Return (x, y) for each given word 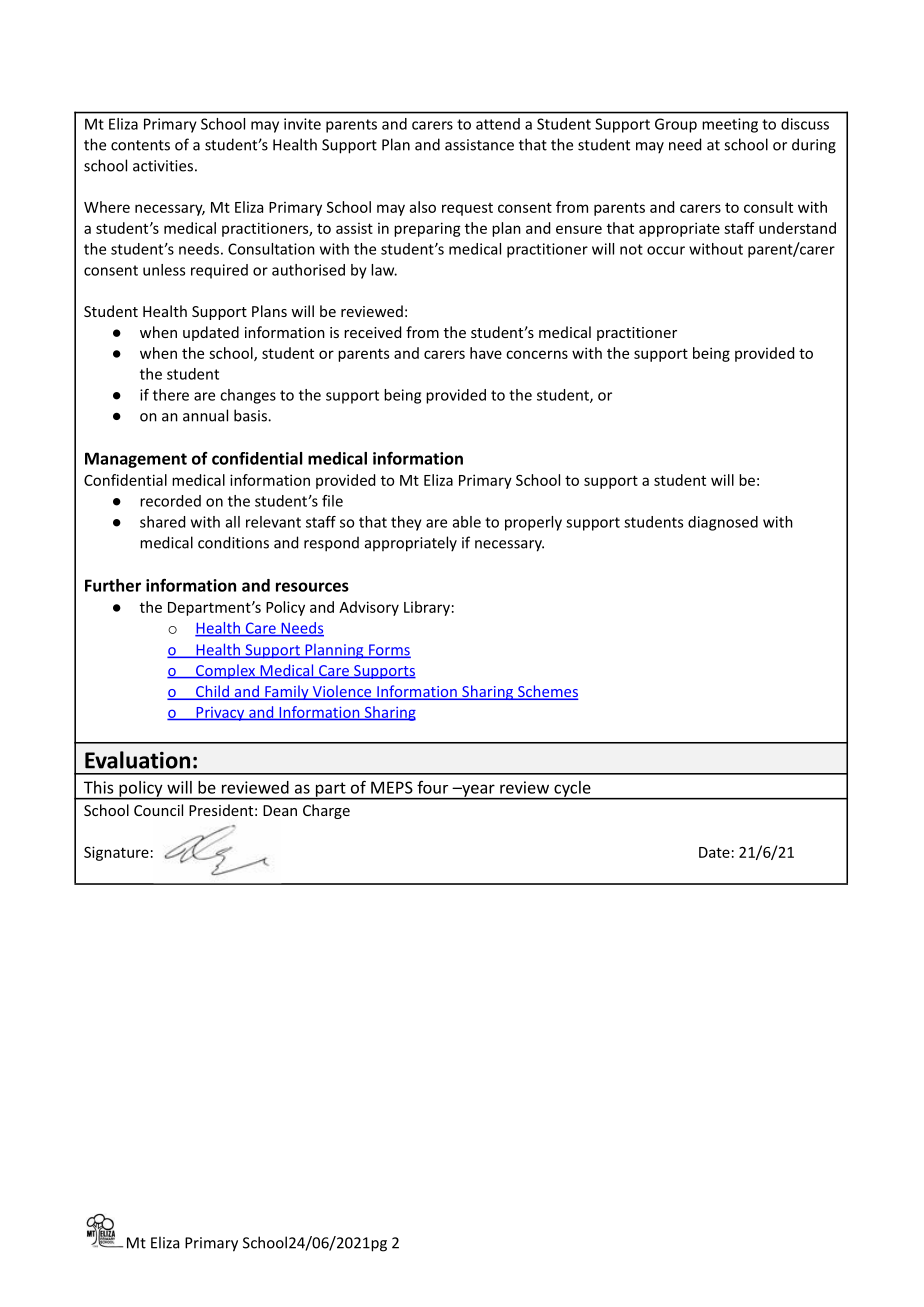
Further (113, 585)
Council (158, 810)
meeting (730, 125)
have (486, 353)
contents (140, 145)
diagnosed (723, 523)
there (171, 395)
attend (498, 124)
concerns (537, 354)
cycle (572, 790)
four (432, 787)
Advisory (369, 608)
